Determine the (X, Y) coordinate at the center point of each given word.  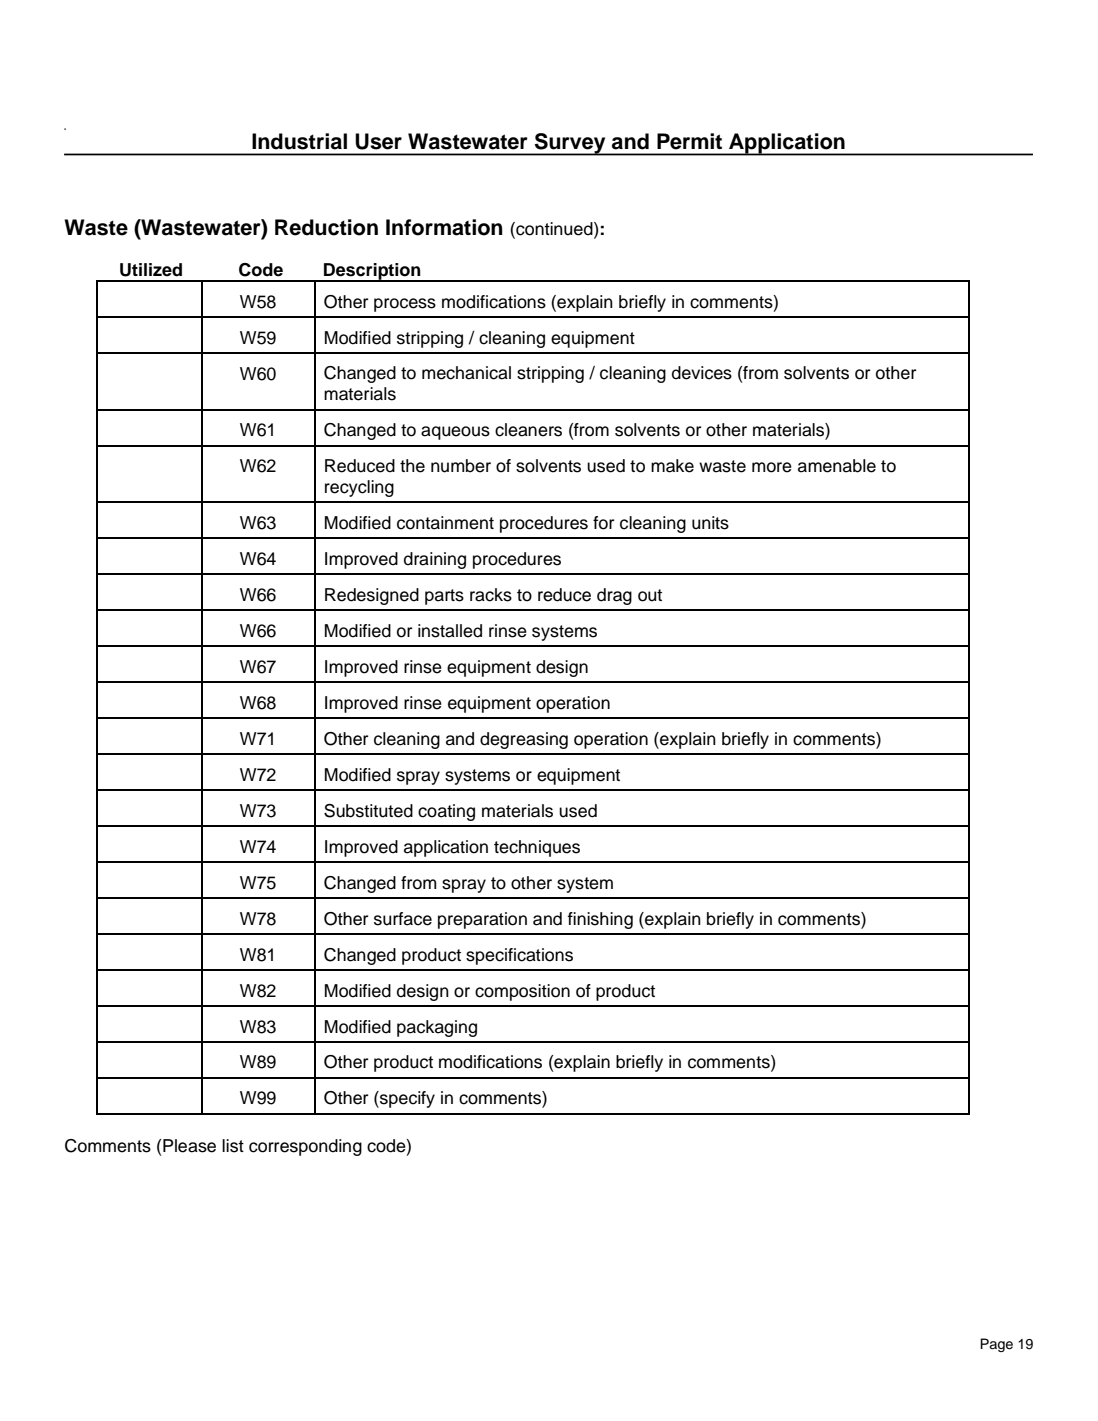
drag (614, 596)
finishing (600, 920)
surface (403, 919)
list (233, 1146)
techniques (537, 848)
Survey (570, 144)
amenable (837, 466)
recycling (359, 488)
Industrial (299, 141)
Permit (689, 141)
